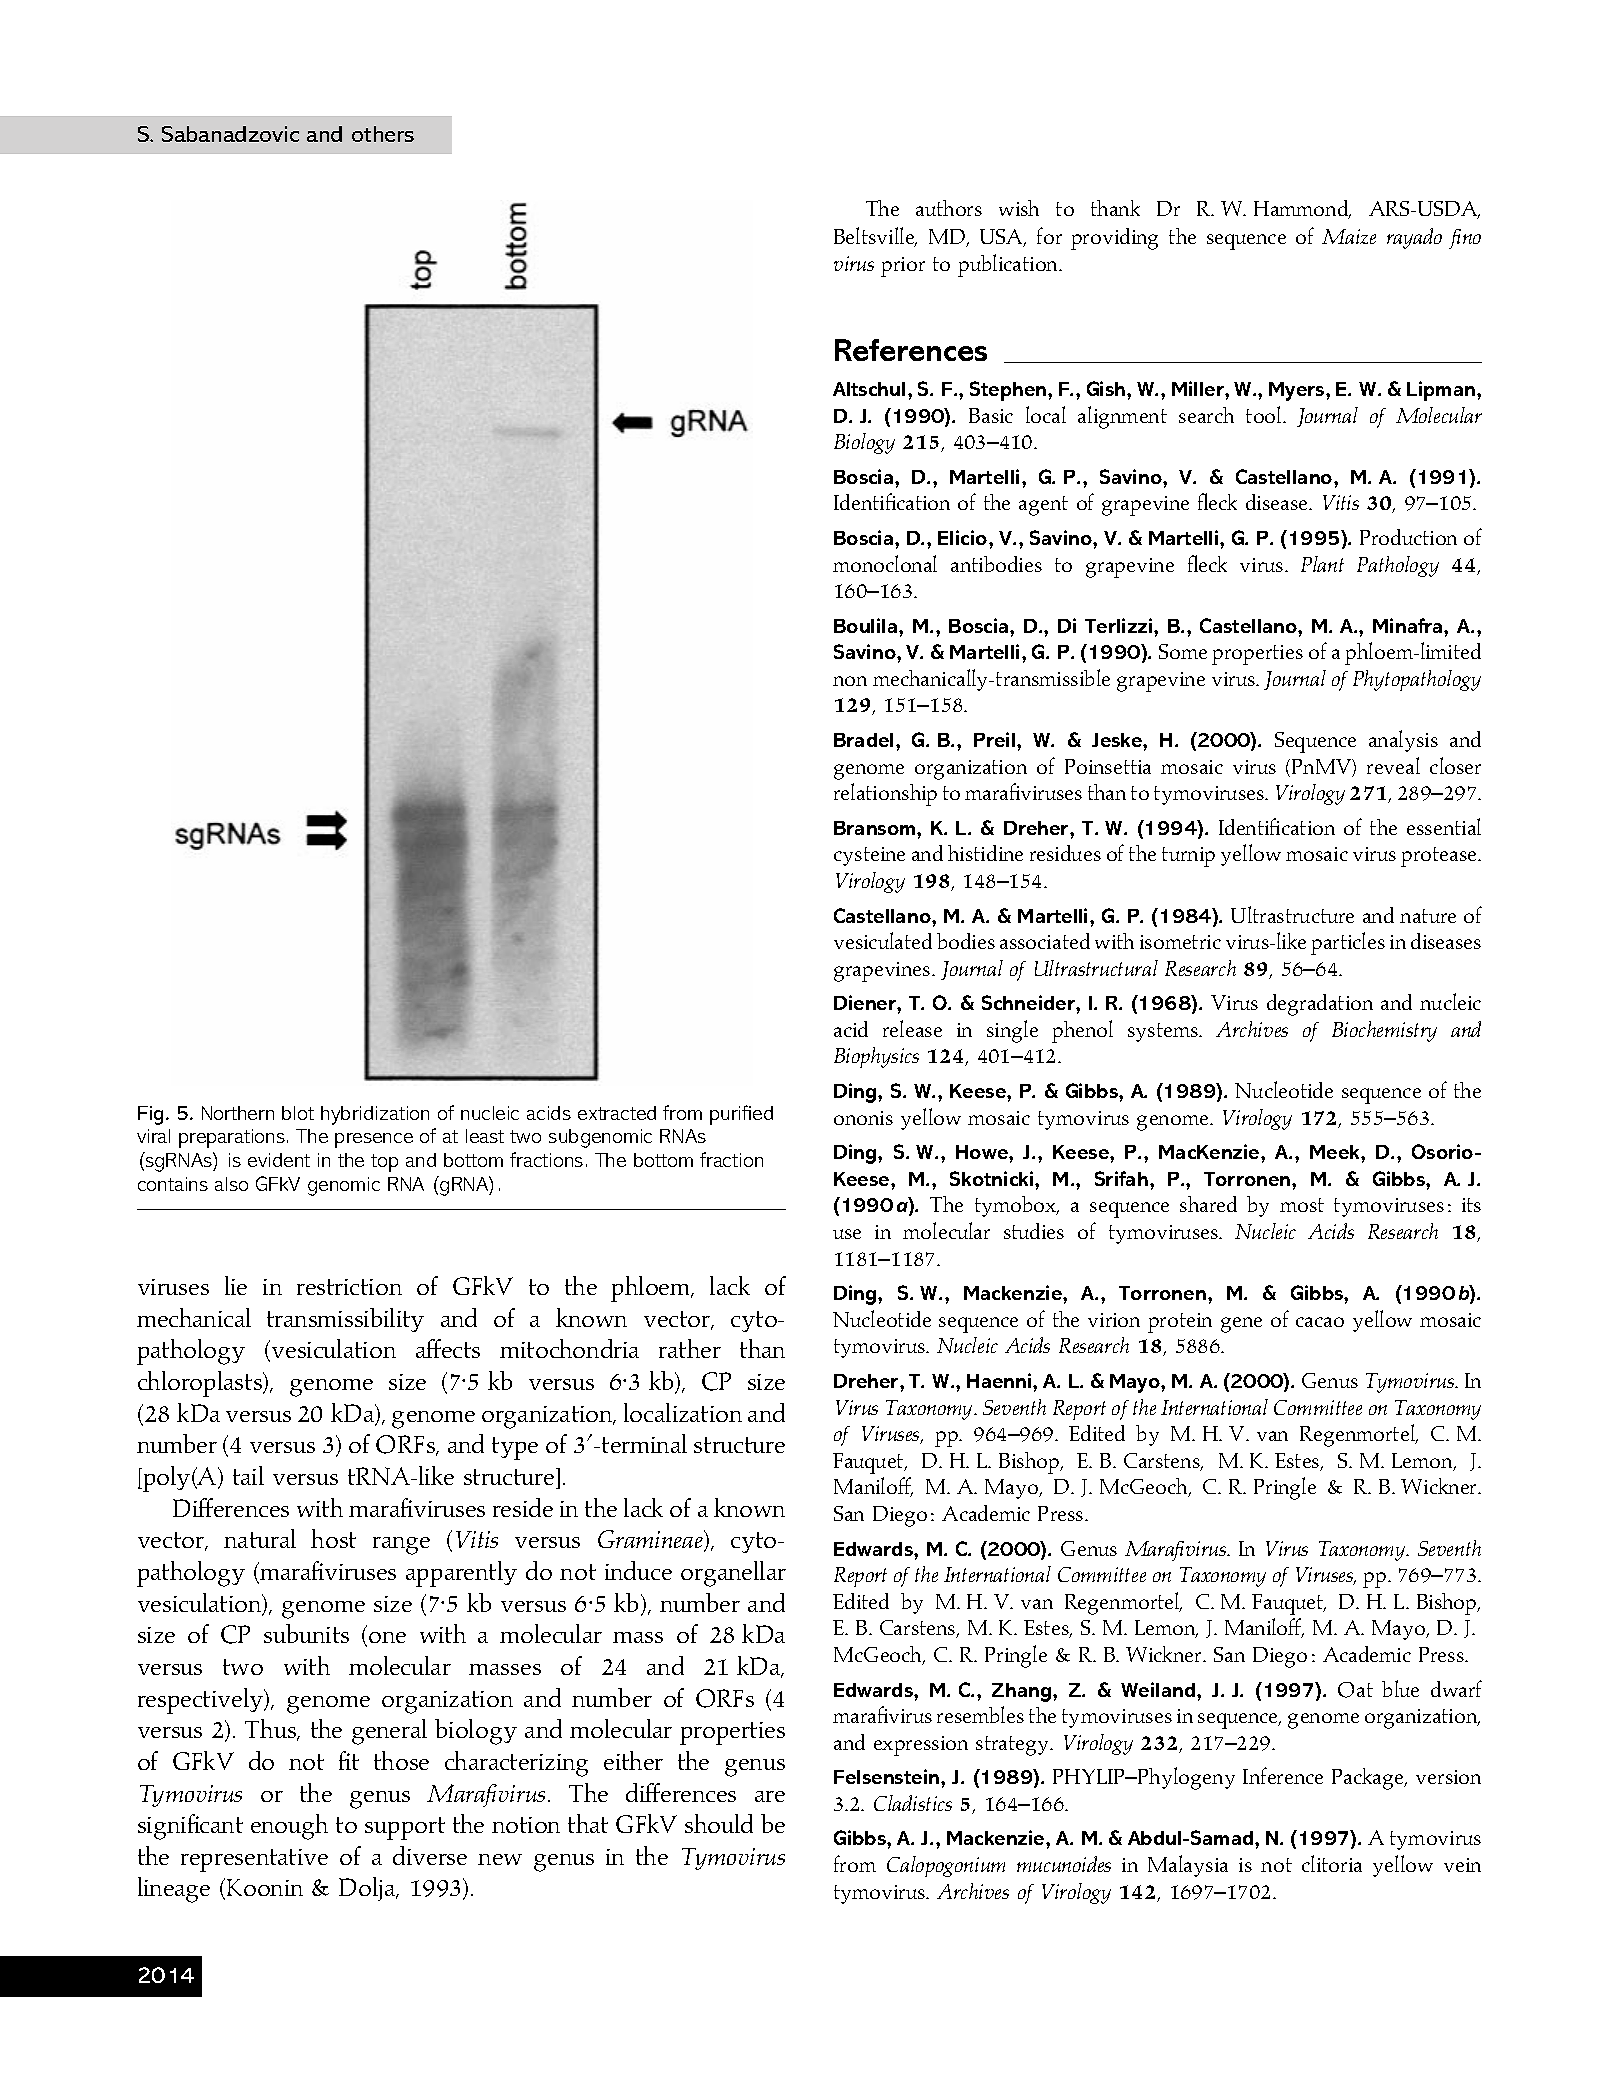 The image size is (1614, 2089). What do you see at coordinates (1320, 1005) in the page?
I see `degradation` at bounding box center [1320, 1005].
